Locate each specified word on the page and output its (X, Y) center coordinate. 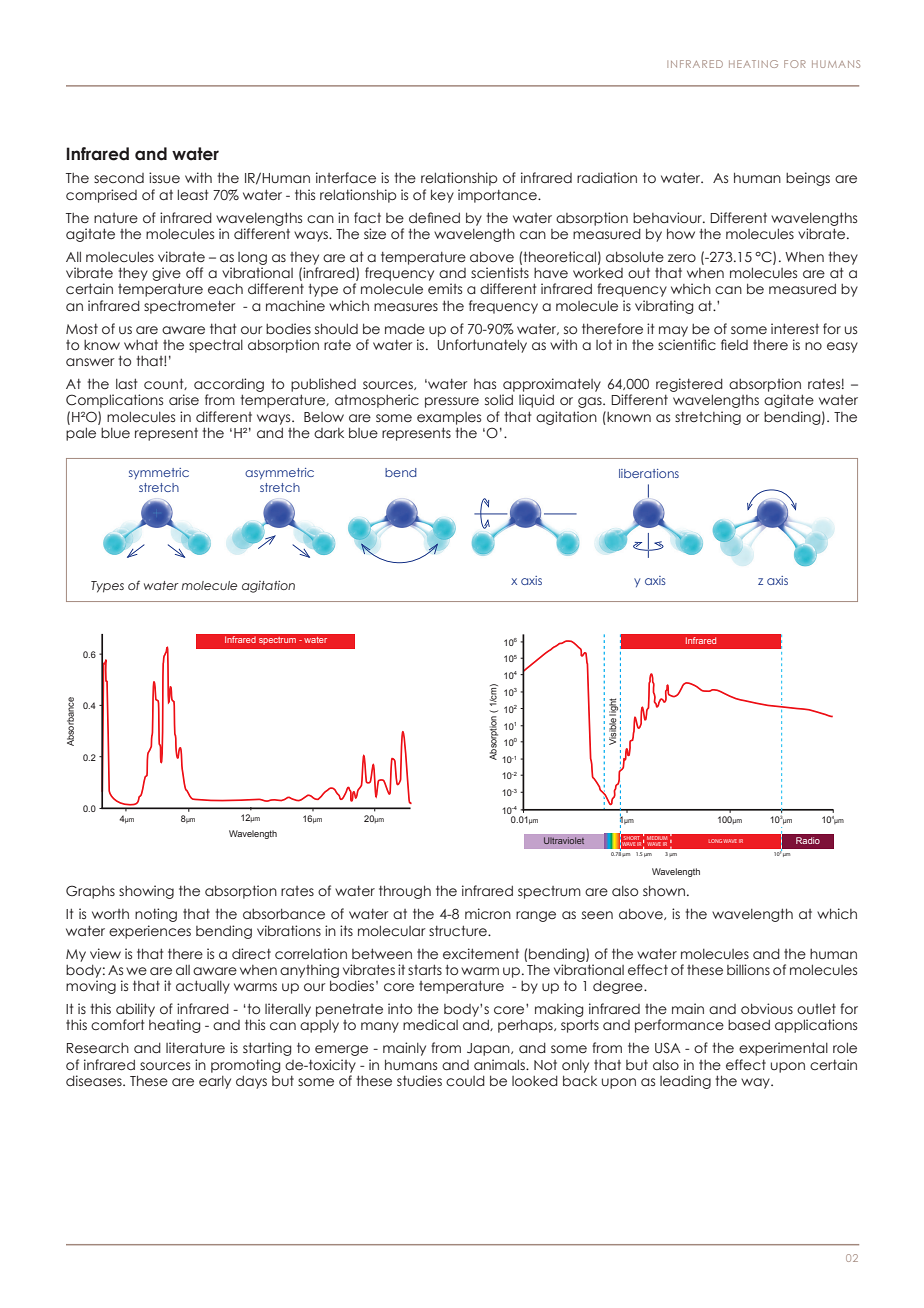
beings (808, 179)
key (442, 196)
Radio (808, 840)
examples (449, 418)
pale (81, 434)
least (193, 195)
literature (195, 1048)
